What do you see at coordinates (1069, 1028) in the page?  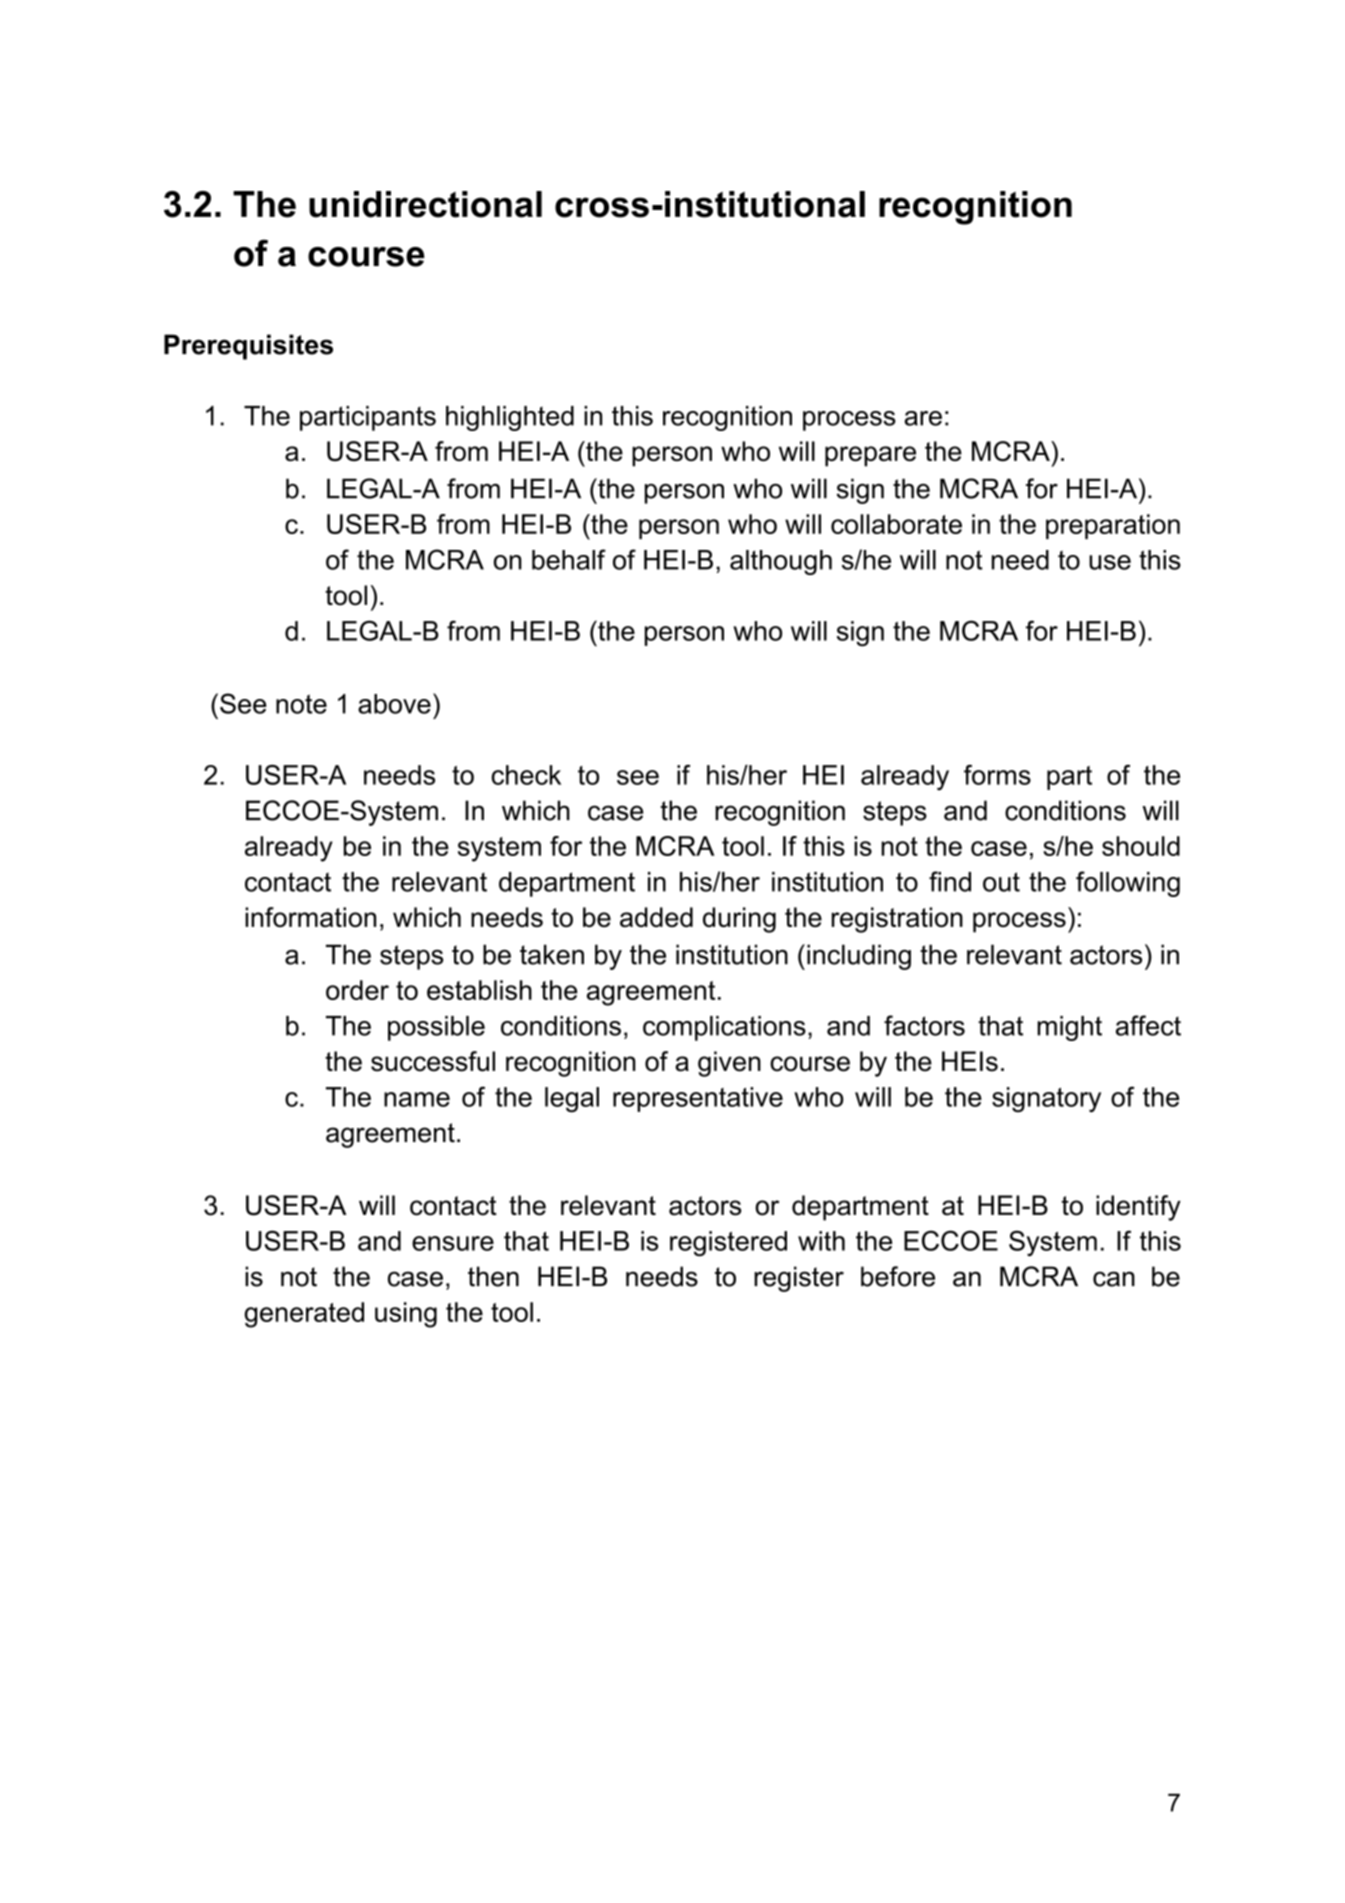 I see `might` at bounding box center [1069, 1028].
